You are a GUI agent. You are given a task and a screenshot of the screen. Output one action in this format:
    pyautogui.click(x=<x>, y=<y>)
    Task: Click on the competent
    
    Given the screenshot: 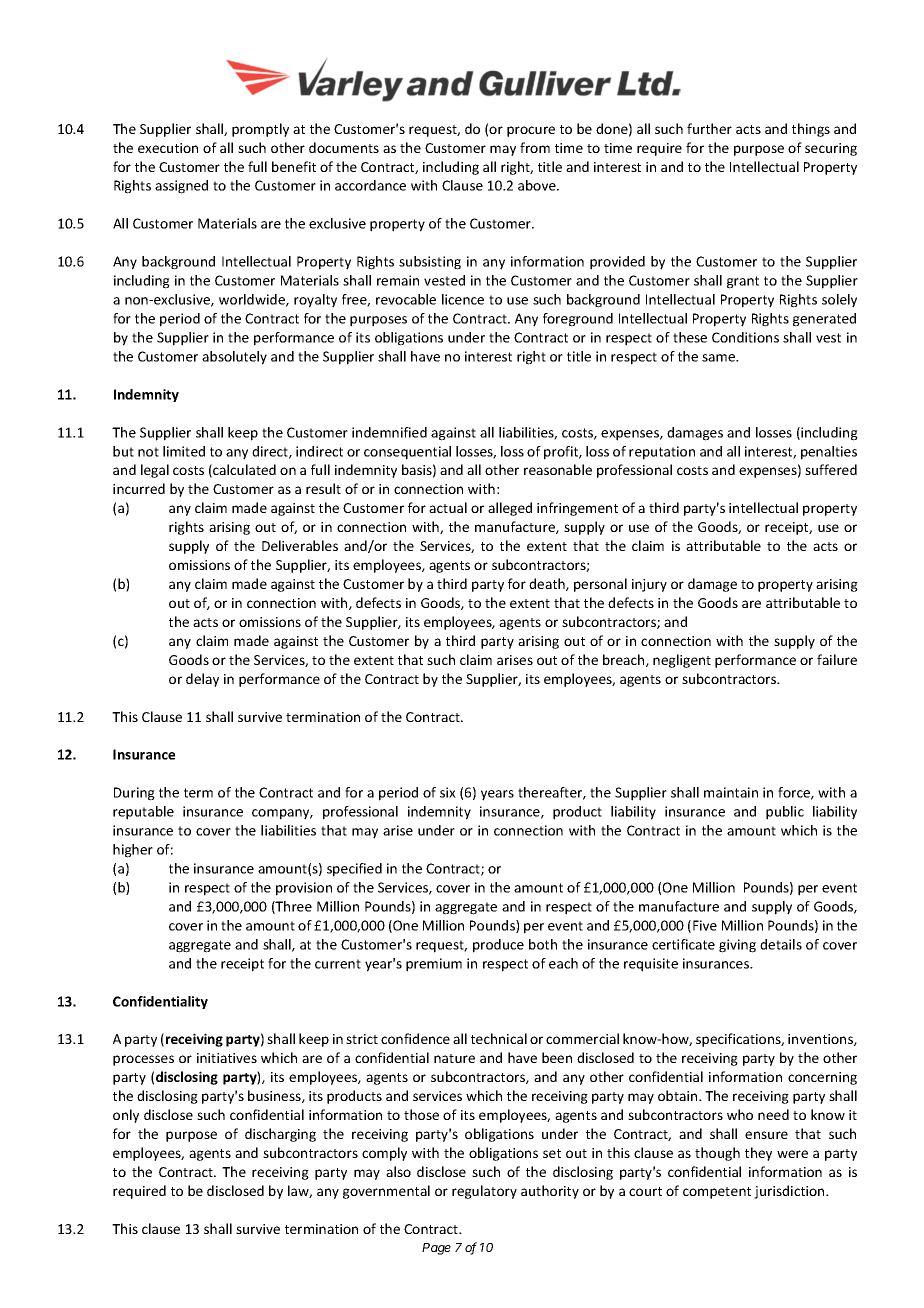 What is the action you would take?
    pyautogui.click(x=717, y=1193)
